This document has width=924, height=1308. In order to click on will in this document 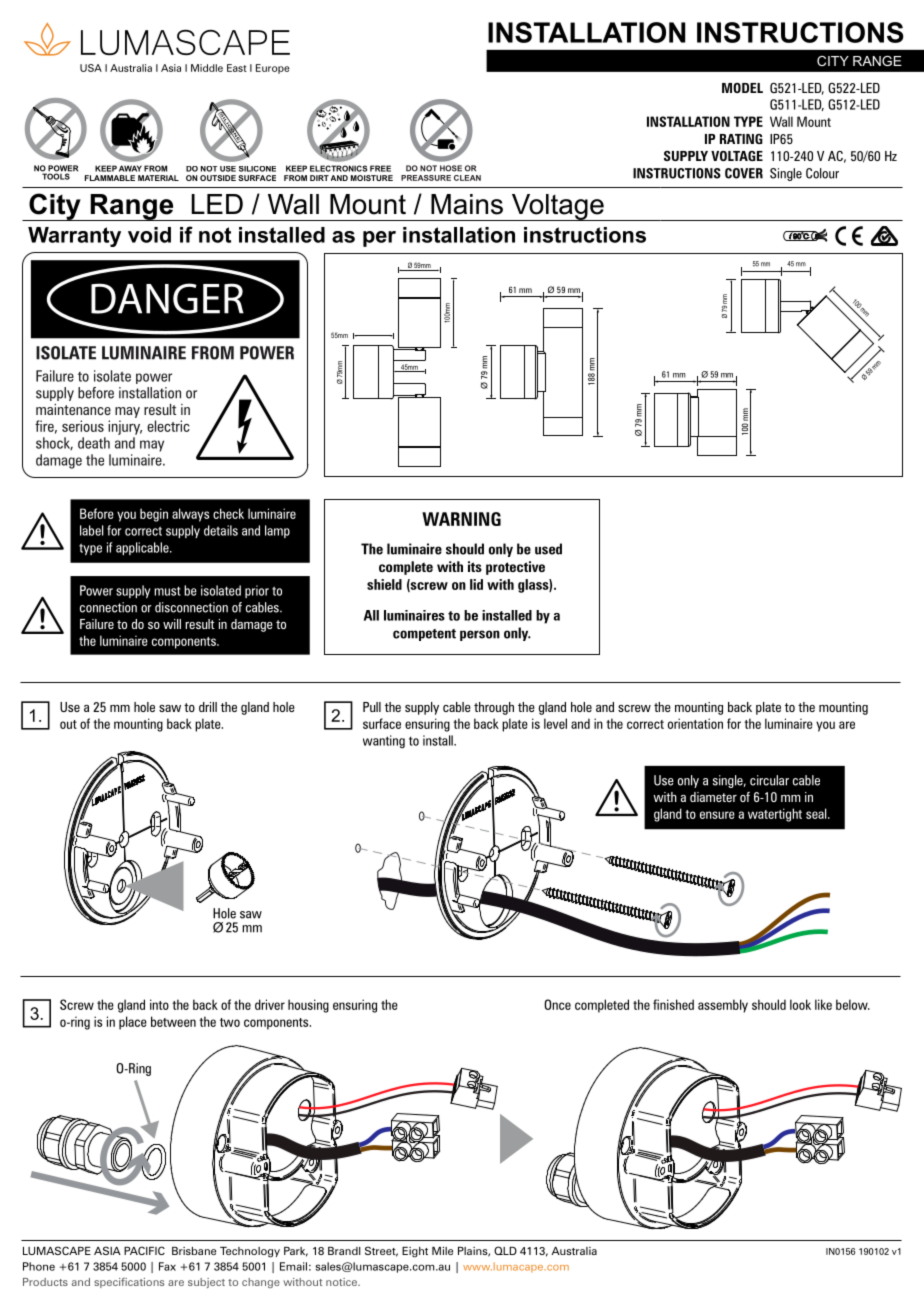, I will do `click(172, 624)`.
